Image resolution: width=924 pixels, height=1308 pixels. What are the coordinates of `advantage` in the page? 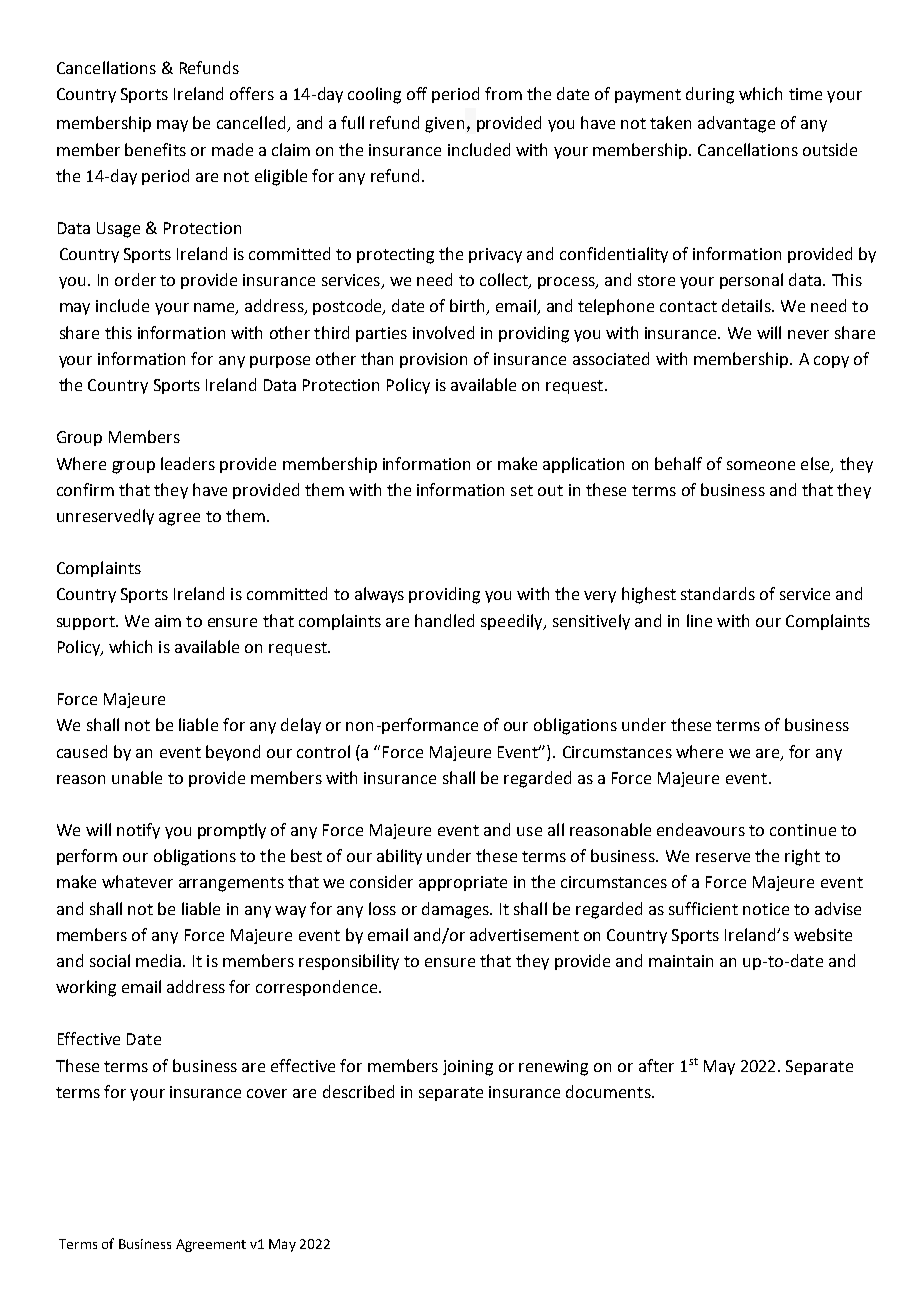 It's located at (736, 124).
